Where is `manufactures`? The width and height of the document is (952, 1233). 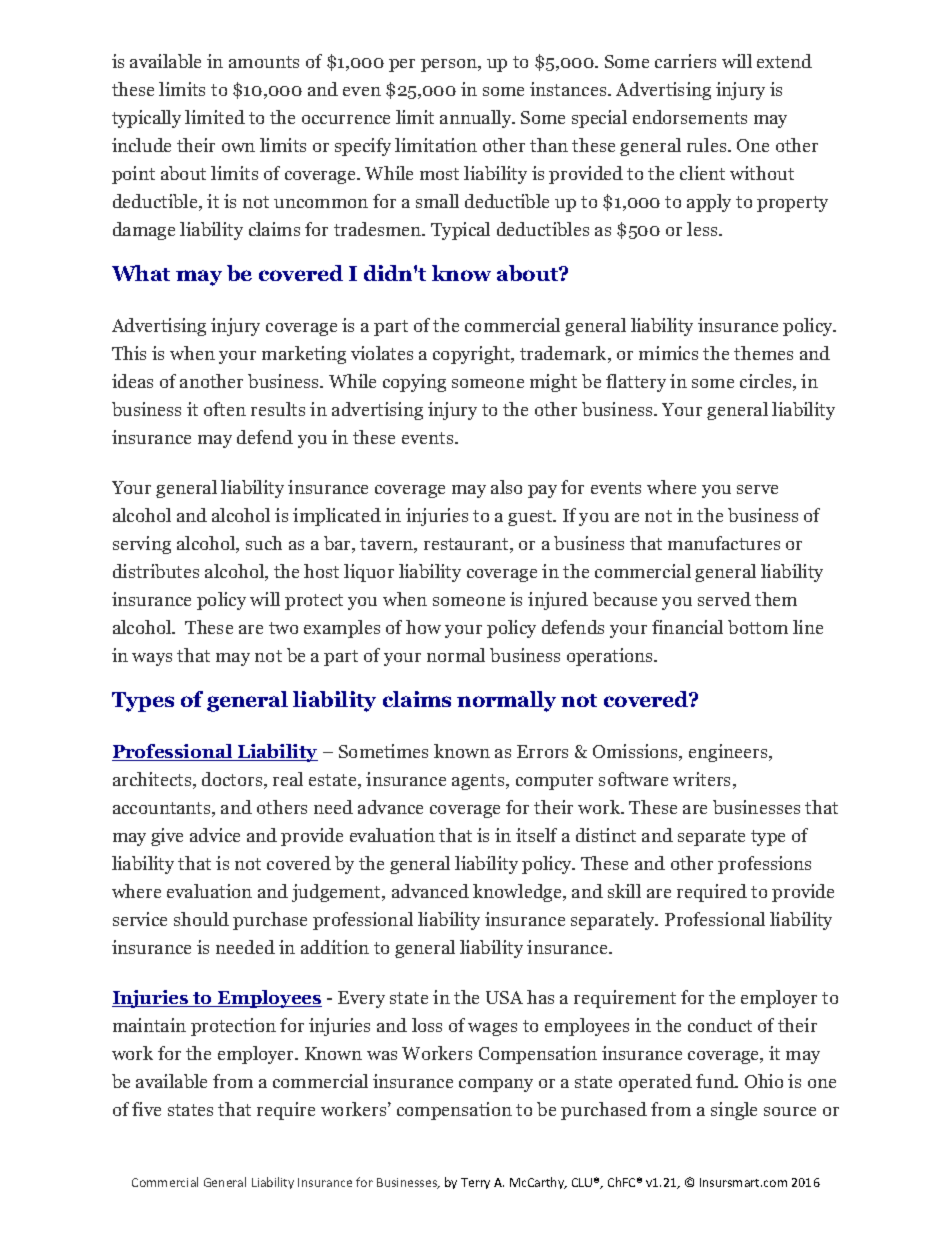
manufactures is located at coordinates (724, 543).
